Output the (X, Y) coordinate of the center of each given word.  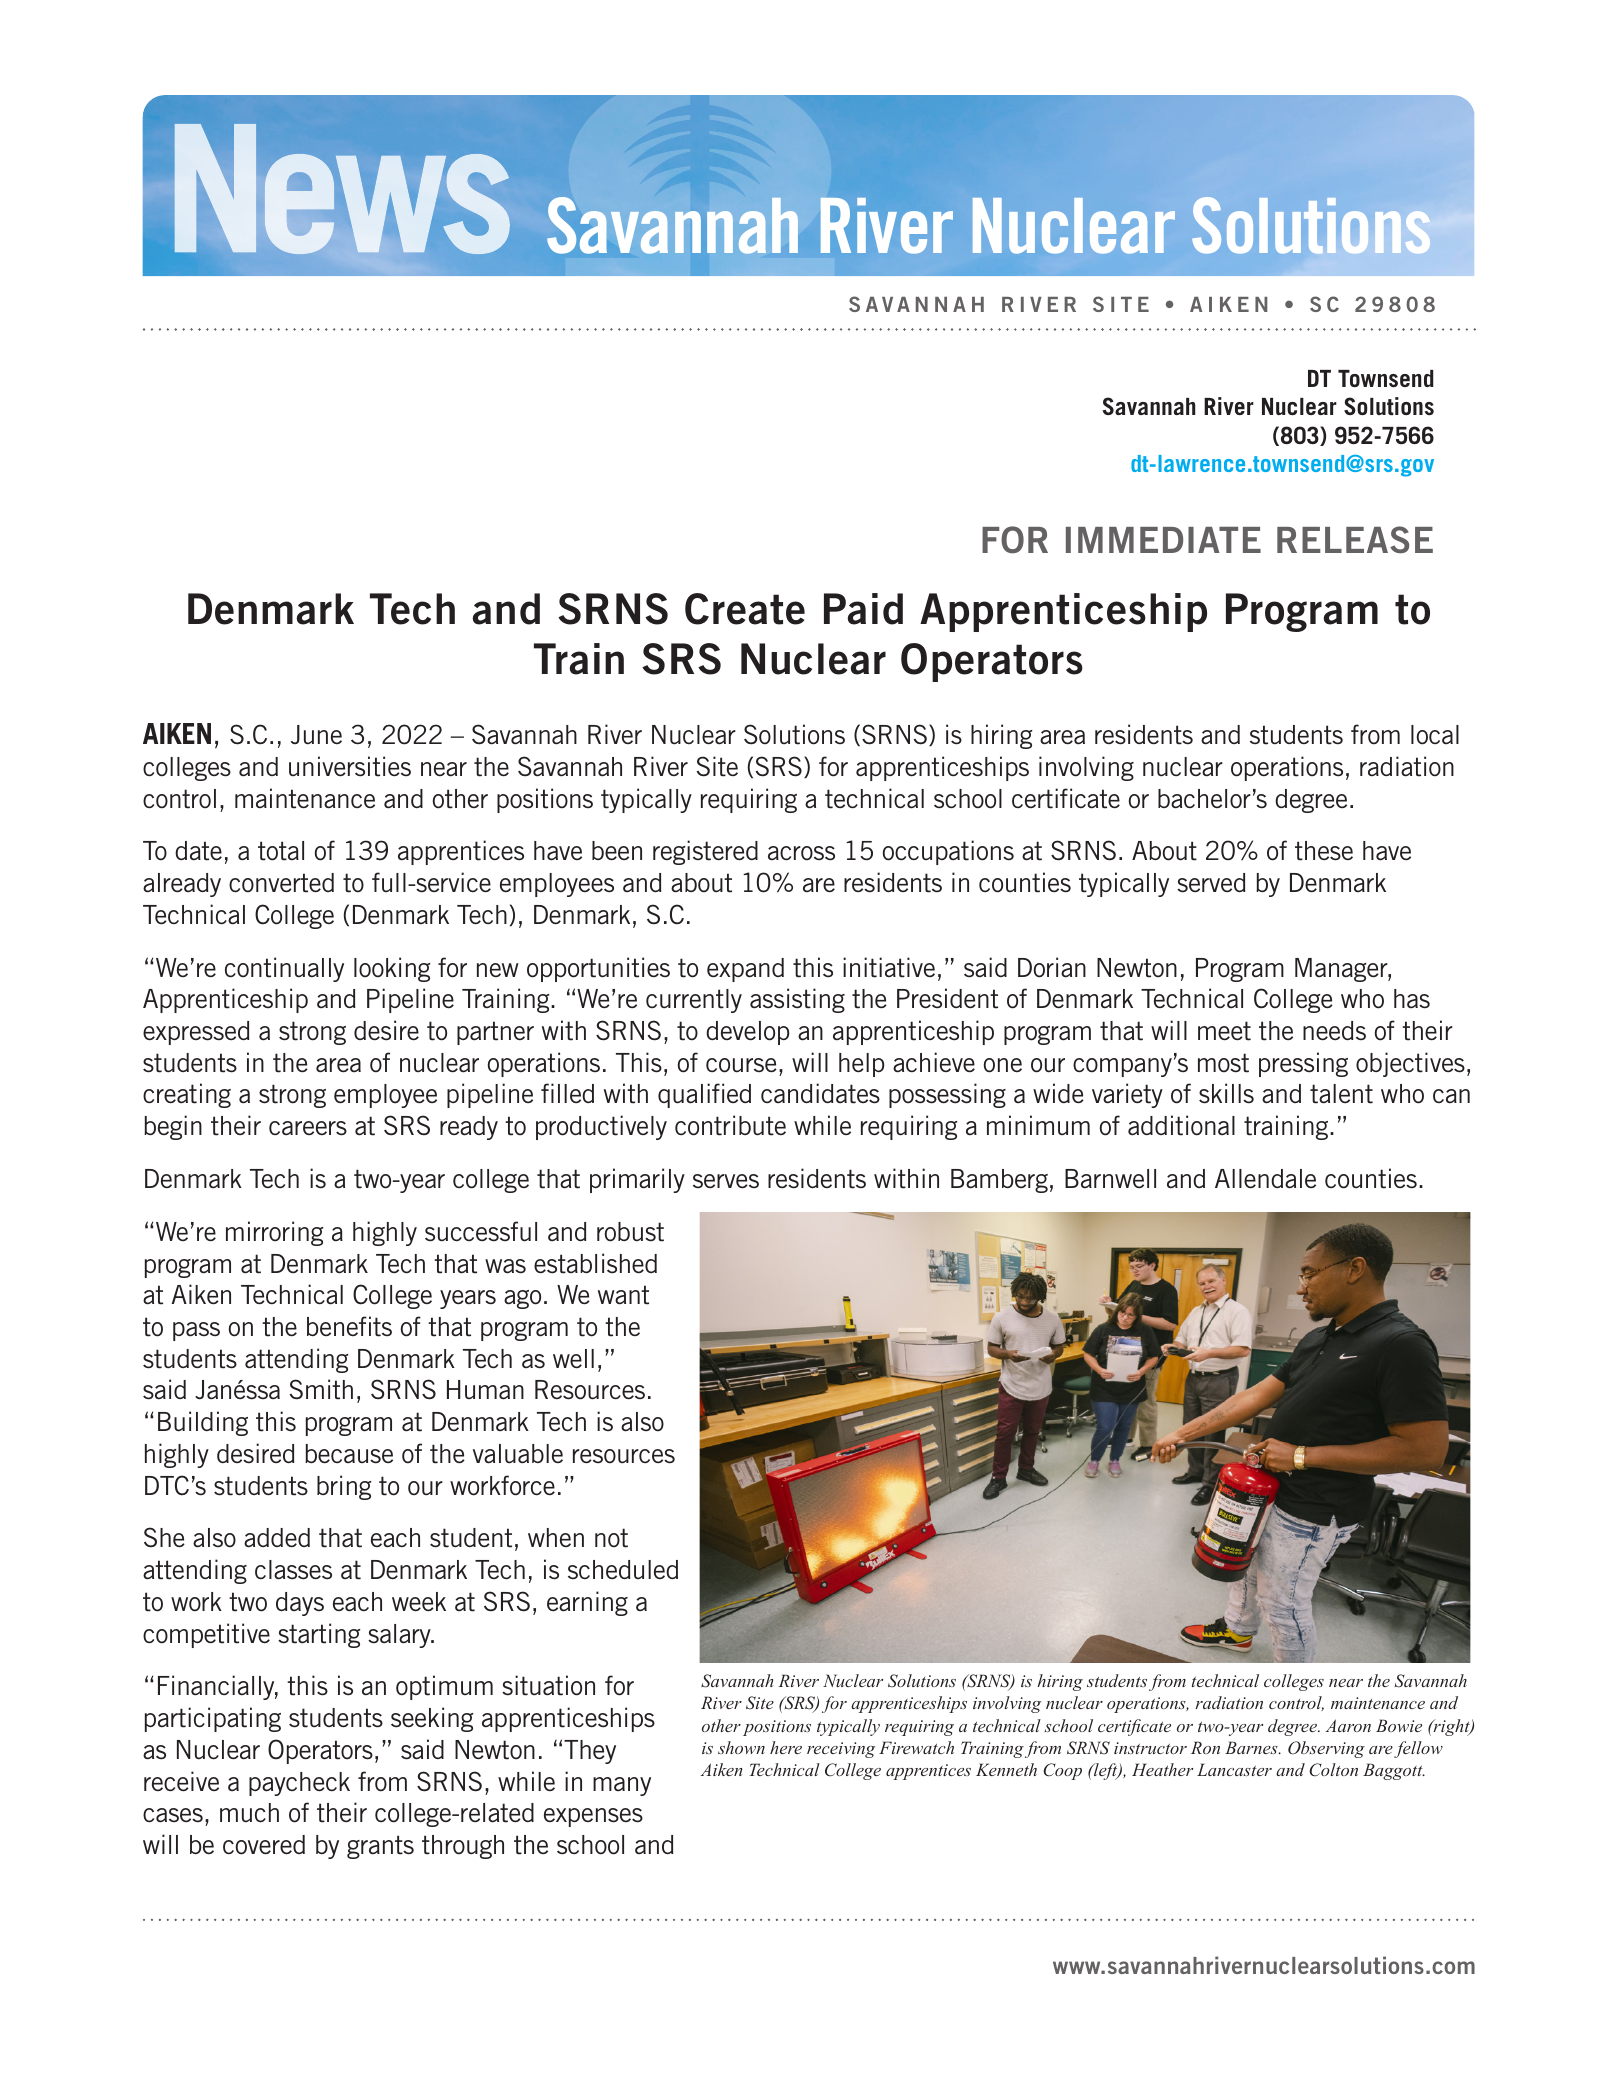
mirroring (274, 1233)
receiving (841, 1750)
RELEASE (1355, 540)
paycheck (299, 1784)
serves (726, 1181)
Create (745, 609)
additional (1181, 1125)
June (316, 734)
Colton (1333, 1770)
